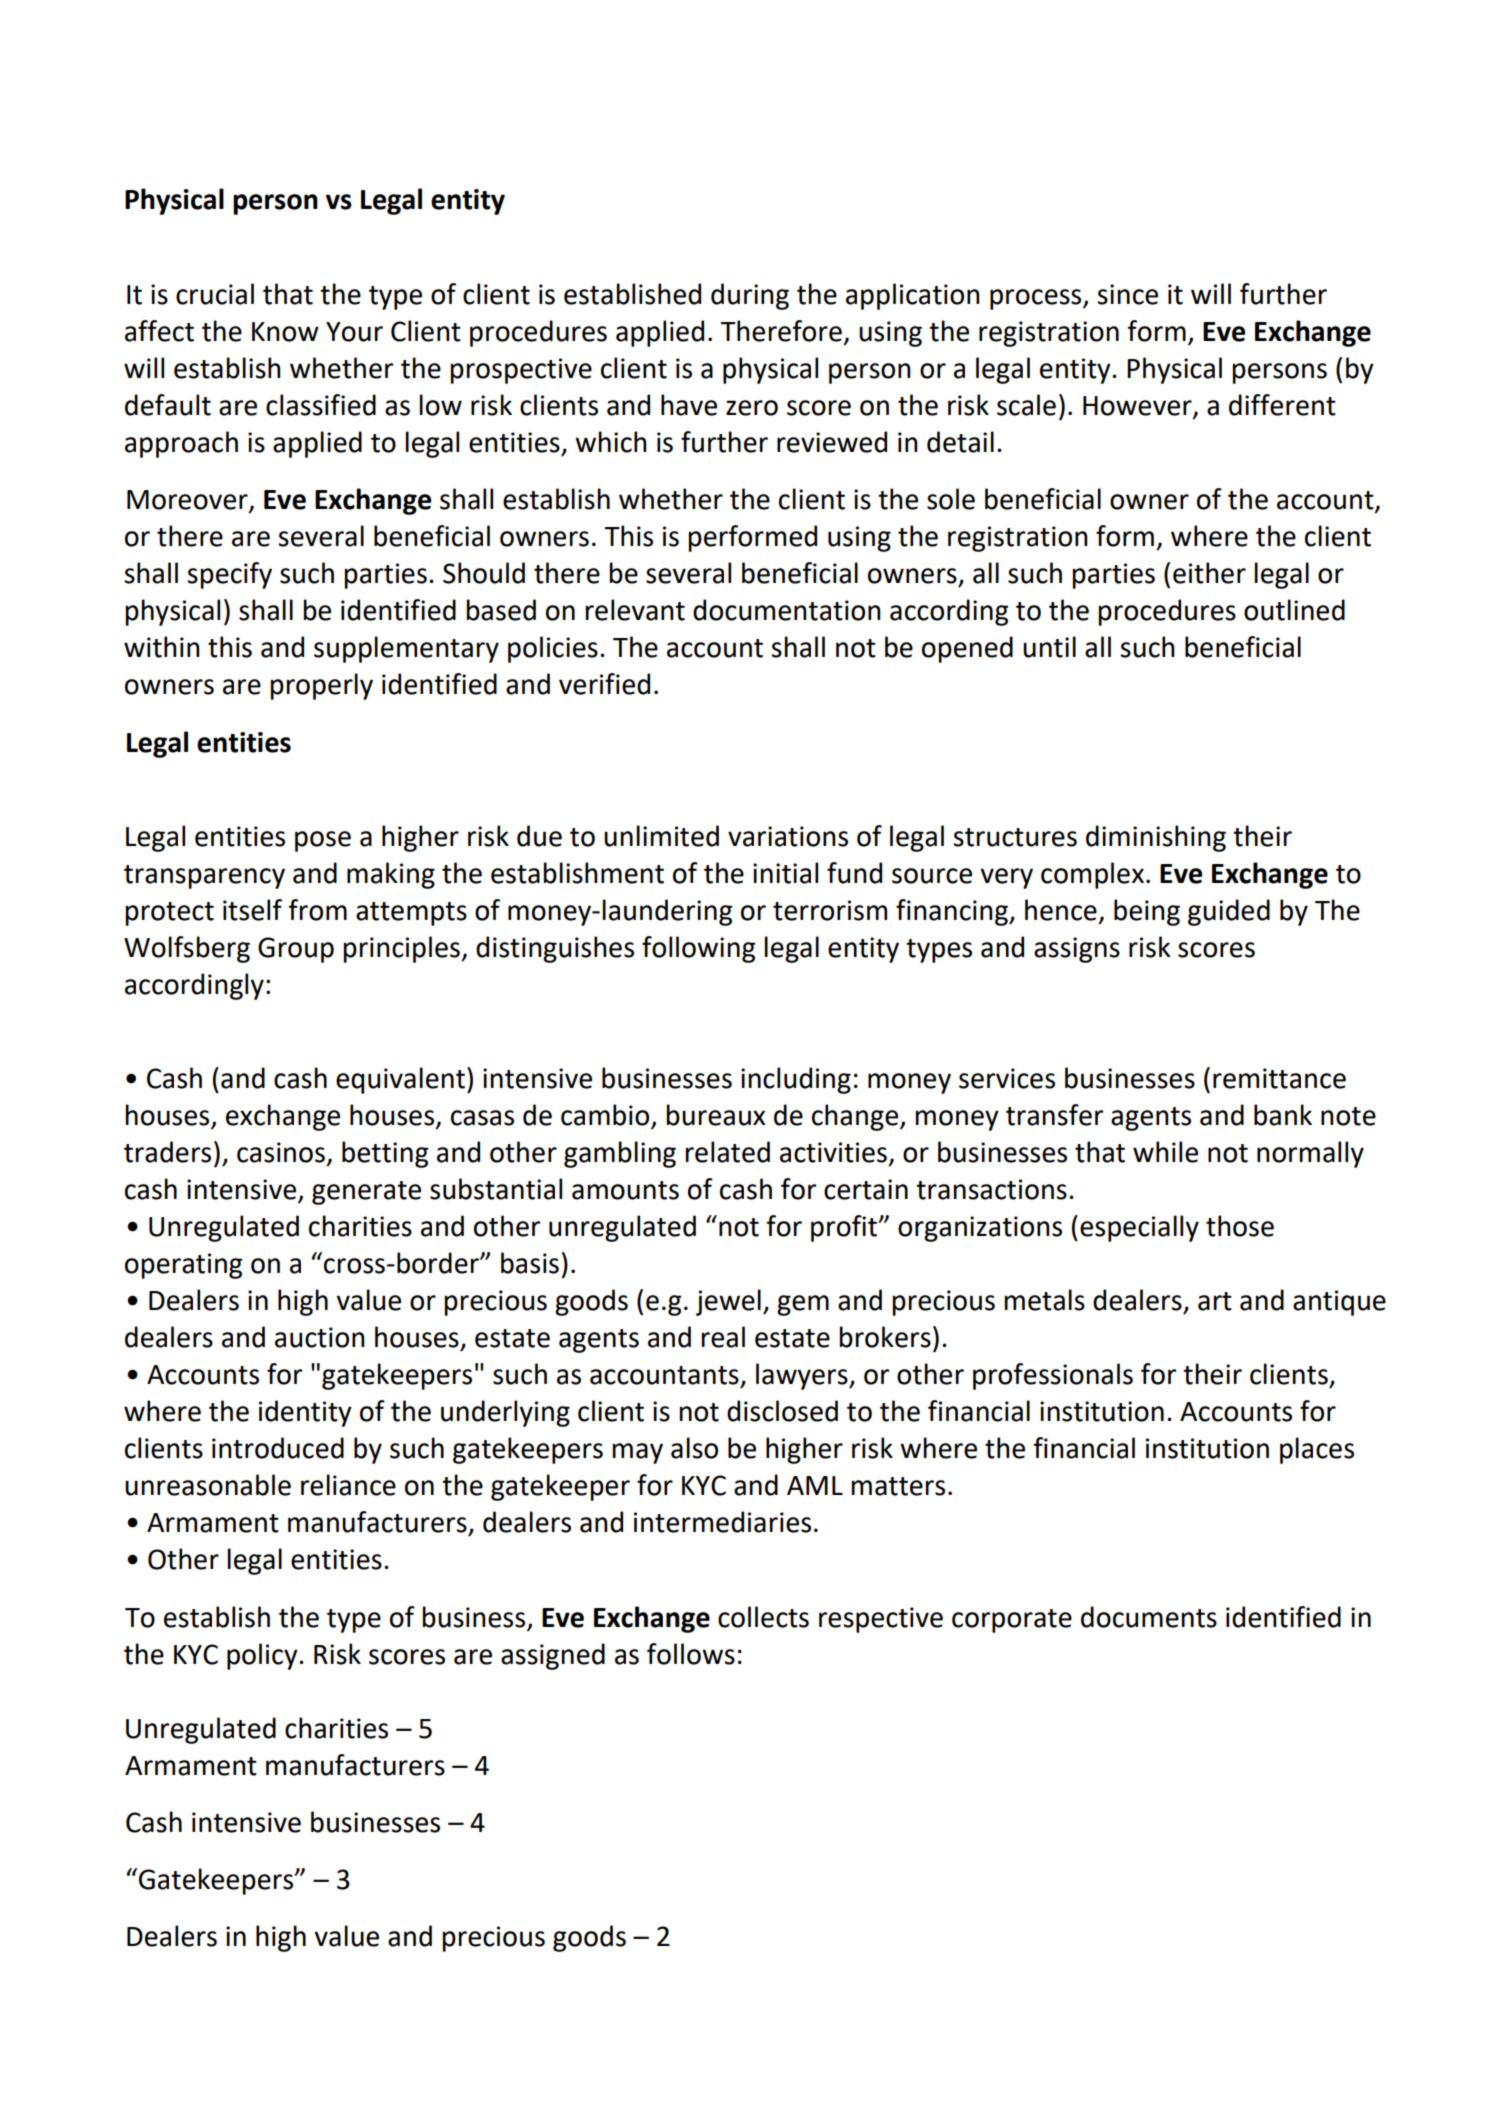 The width and height of the screenshot is (1504, 2128). Describe the element at coordinates (763, 1617) in the screenshot. I see `collects` at that location.
